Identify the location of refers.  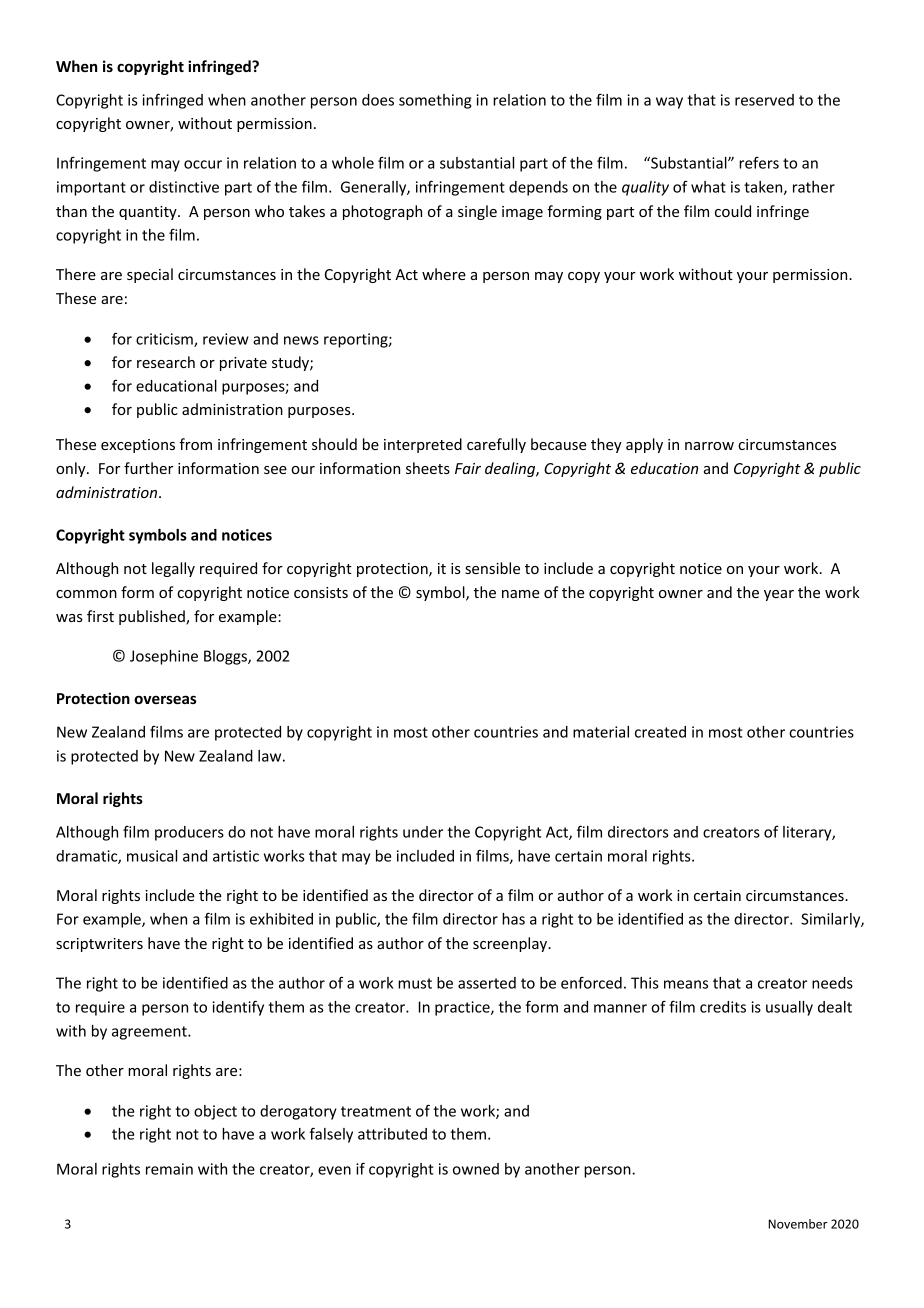
(759, 163).
